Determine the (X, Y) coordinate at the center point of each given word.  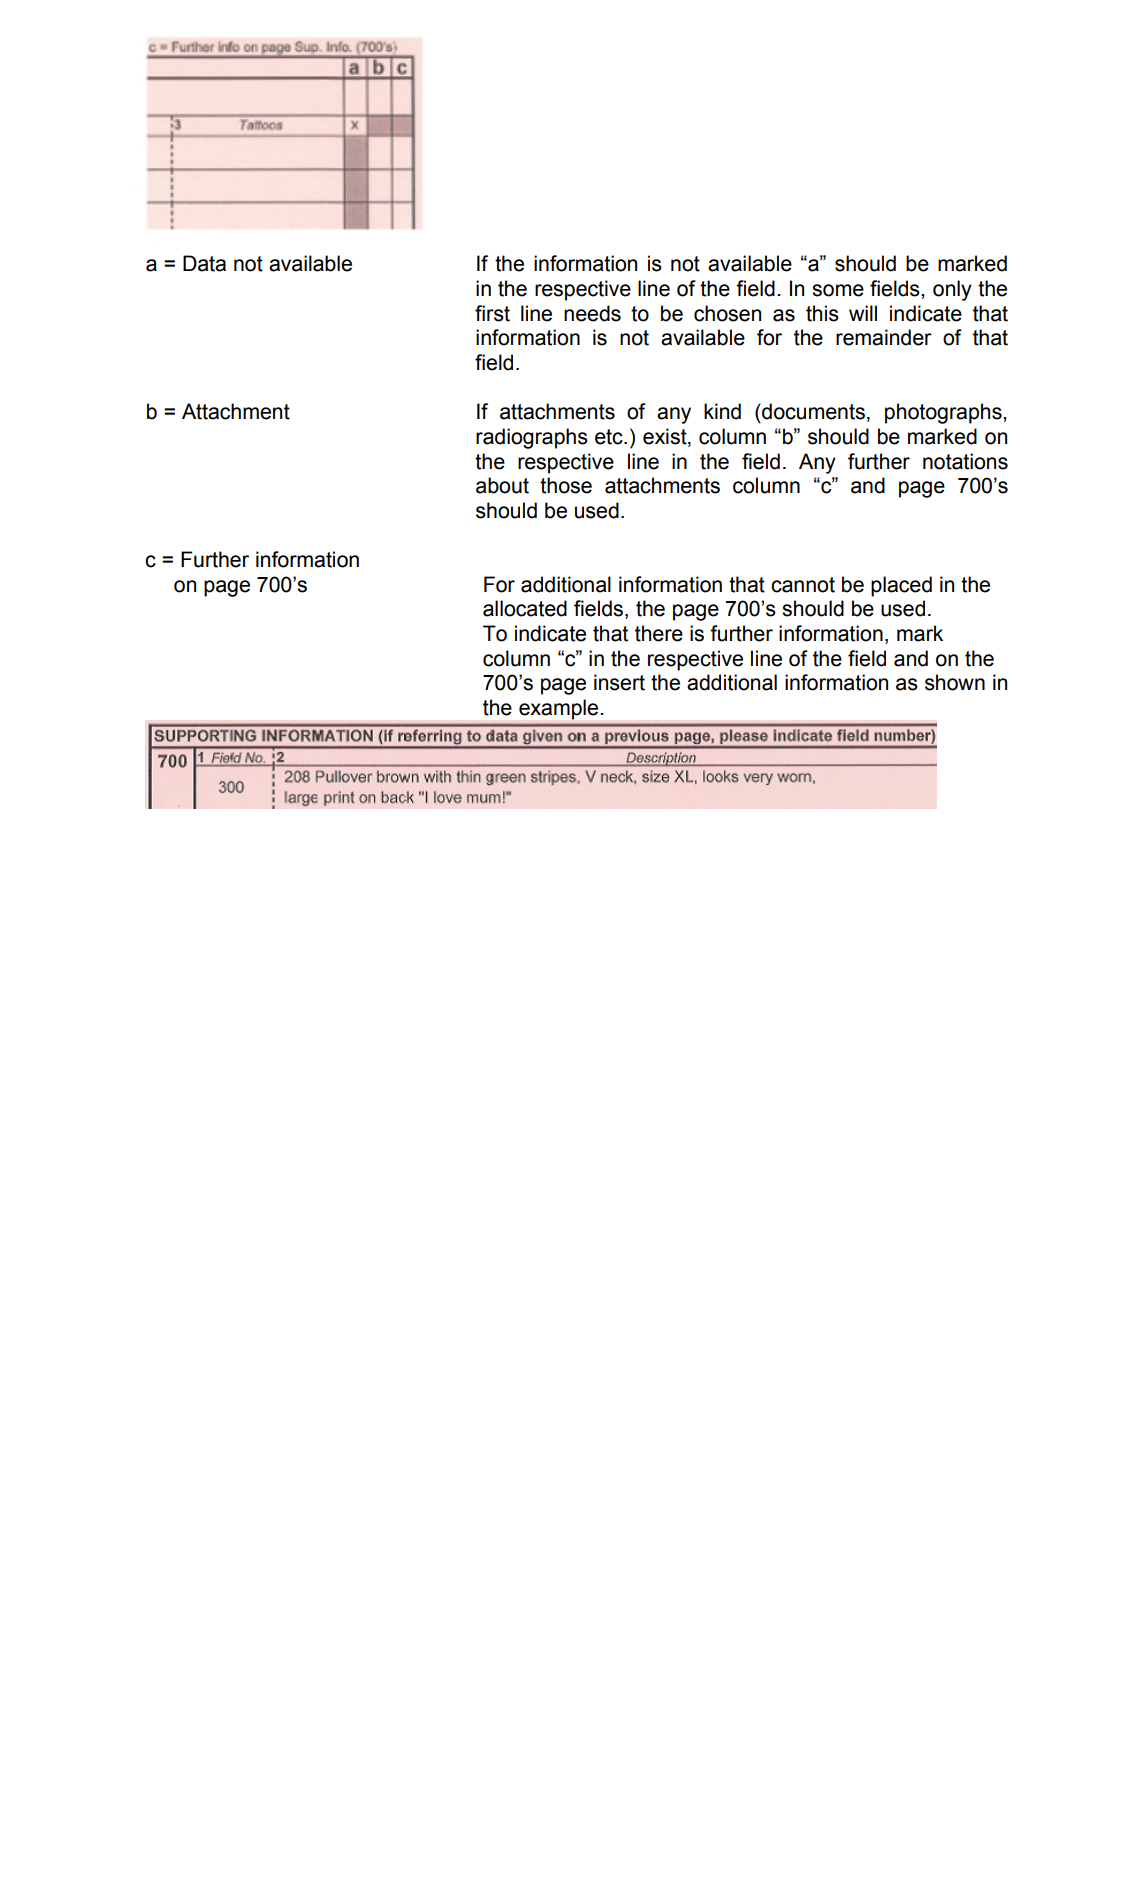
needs (592, 313)
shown (955, 682)
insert (619, 682)
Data (204, 263)
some (838, 290)
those (566, 485)
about (502, 485)
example (558, 709)
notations (965, 461)
